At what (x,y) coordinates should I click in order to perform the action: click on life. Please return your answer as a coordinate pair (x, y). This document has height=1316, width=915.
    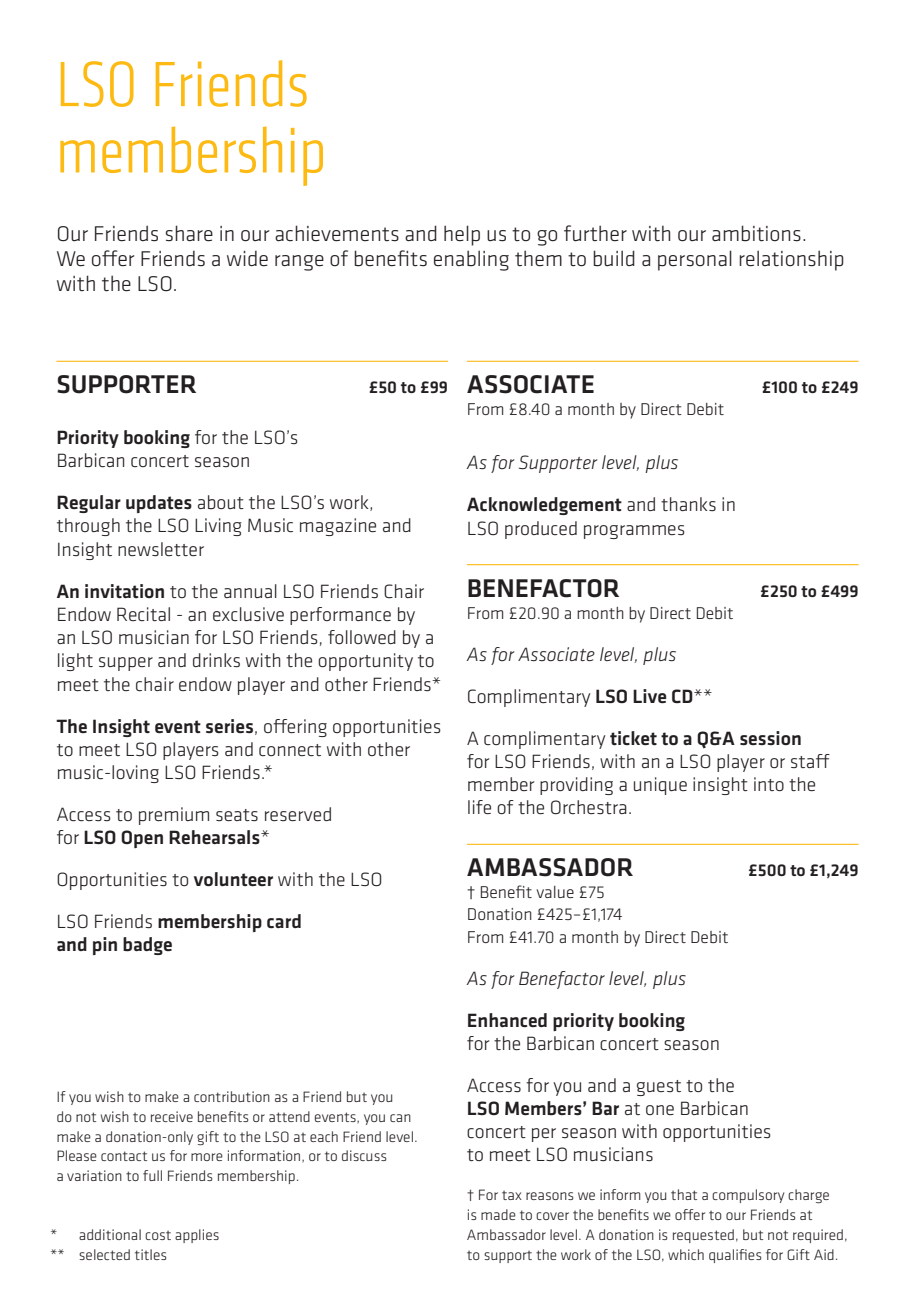
    Looking at the image, I should click on (479, 807).
